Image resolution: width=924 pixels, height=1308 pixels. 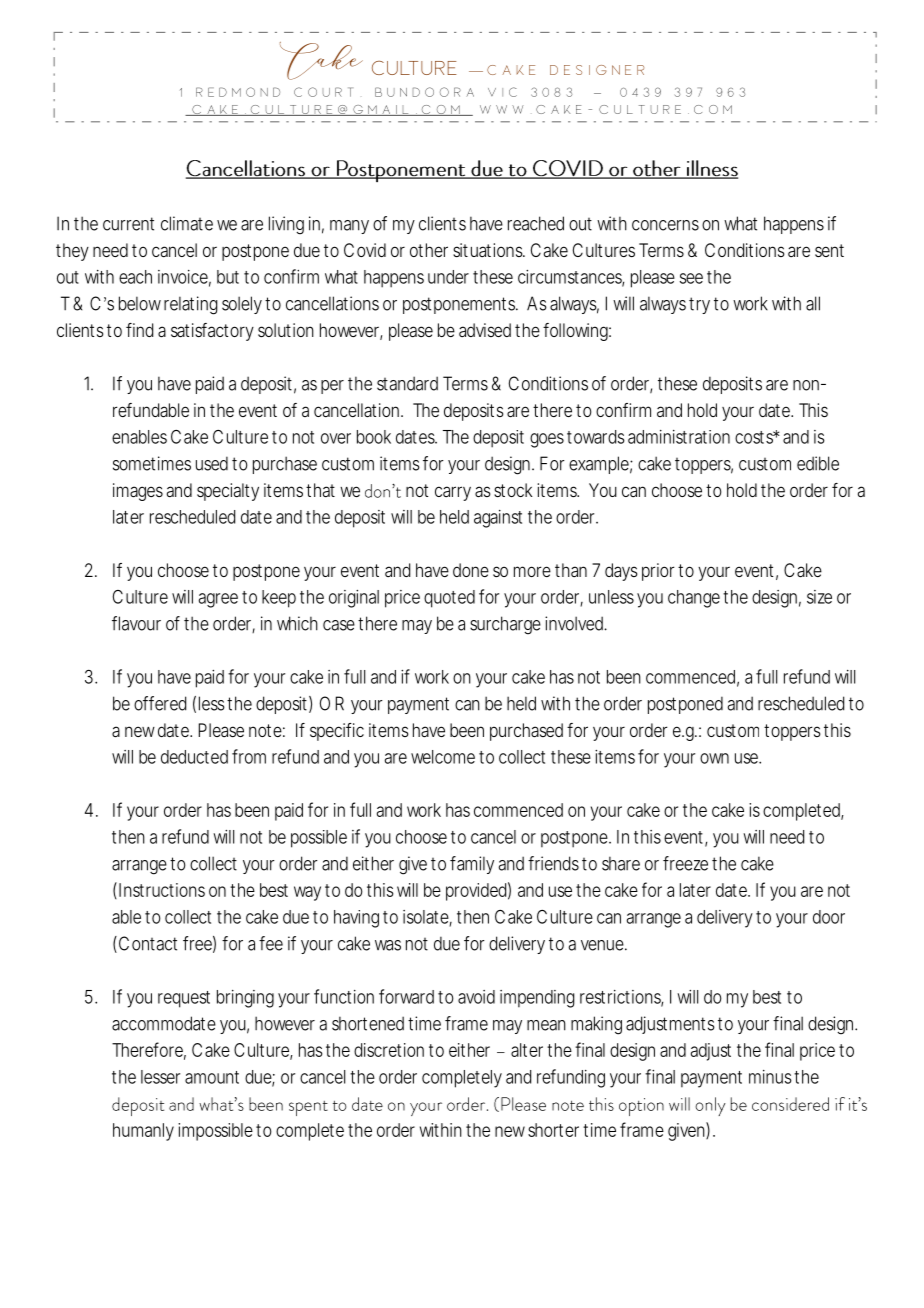 I want to click on own, so click(x=714, y=758).
